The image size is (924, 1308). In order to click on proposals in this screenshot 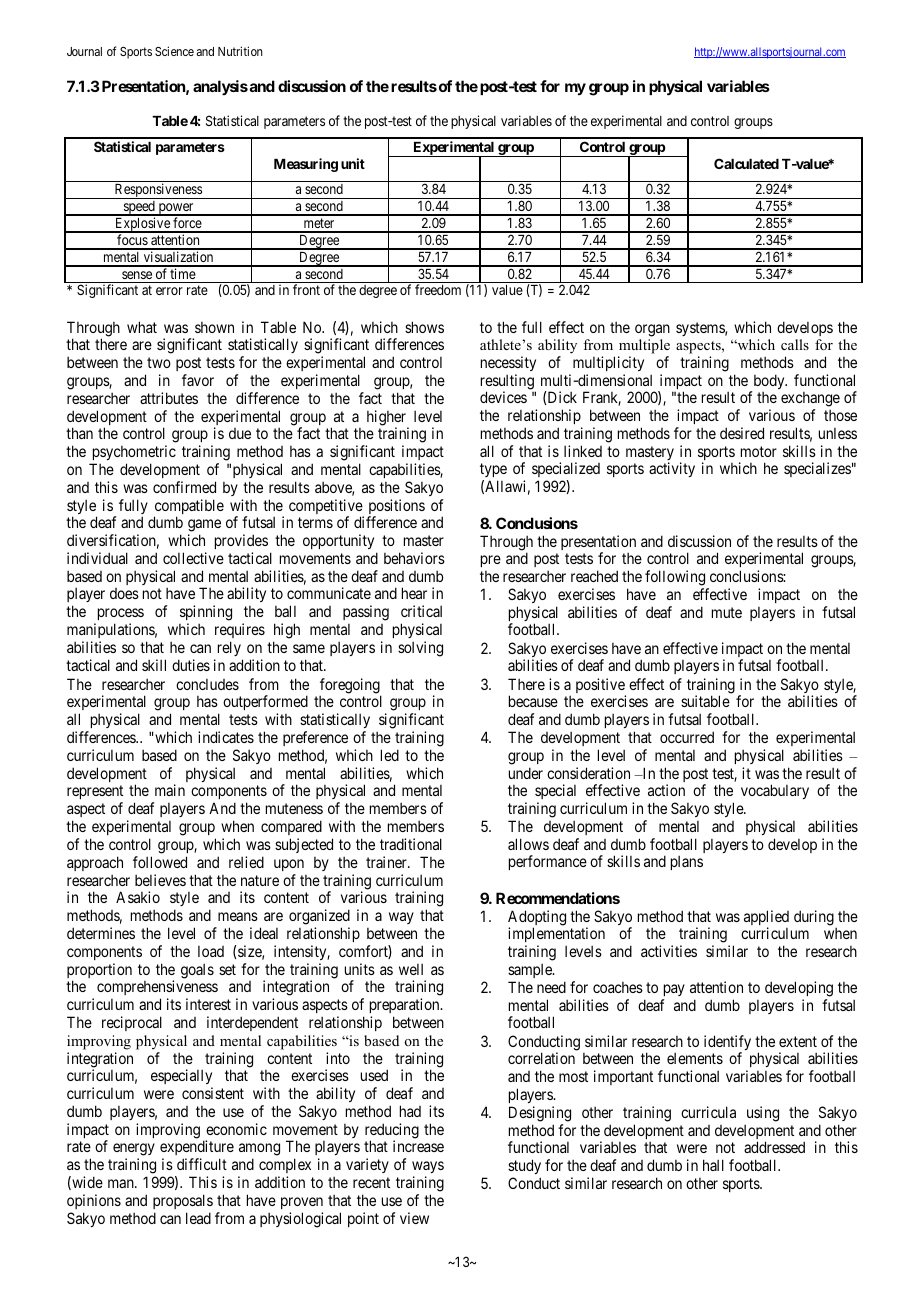, I will do `click(183, 1201)`.
